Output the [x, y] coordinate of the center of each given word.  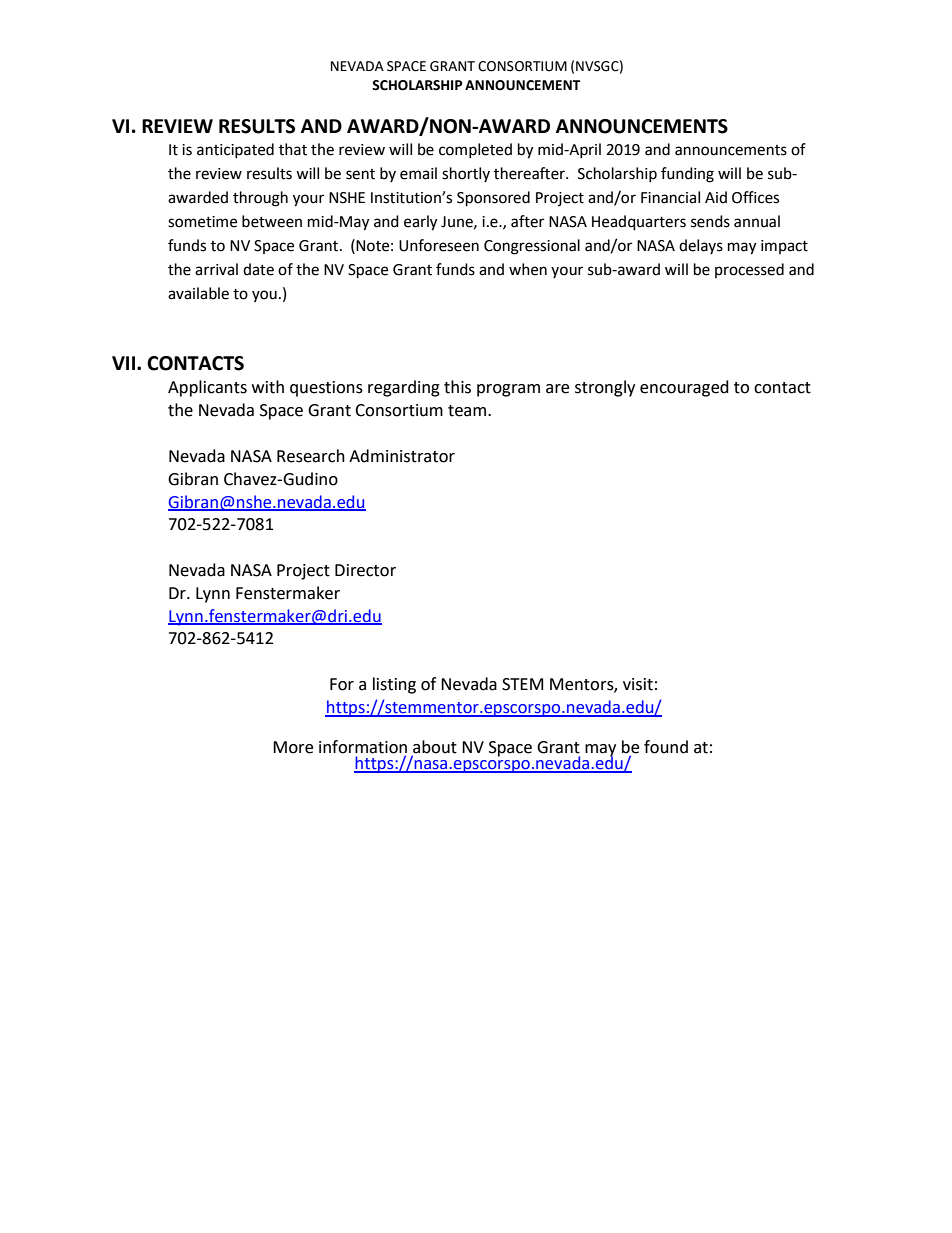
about [434, 748]
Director [365, 570]
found [666, 747]
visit [638, 684]
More [293, 747]
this [457, 387]
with [268, 387]
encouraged [684, 388]
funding [687, 175]
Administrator [402, 456]
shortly [466, 174]
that [293, 149]
